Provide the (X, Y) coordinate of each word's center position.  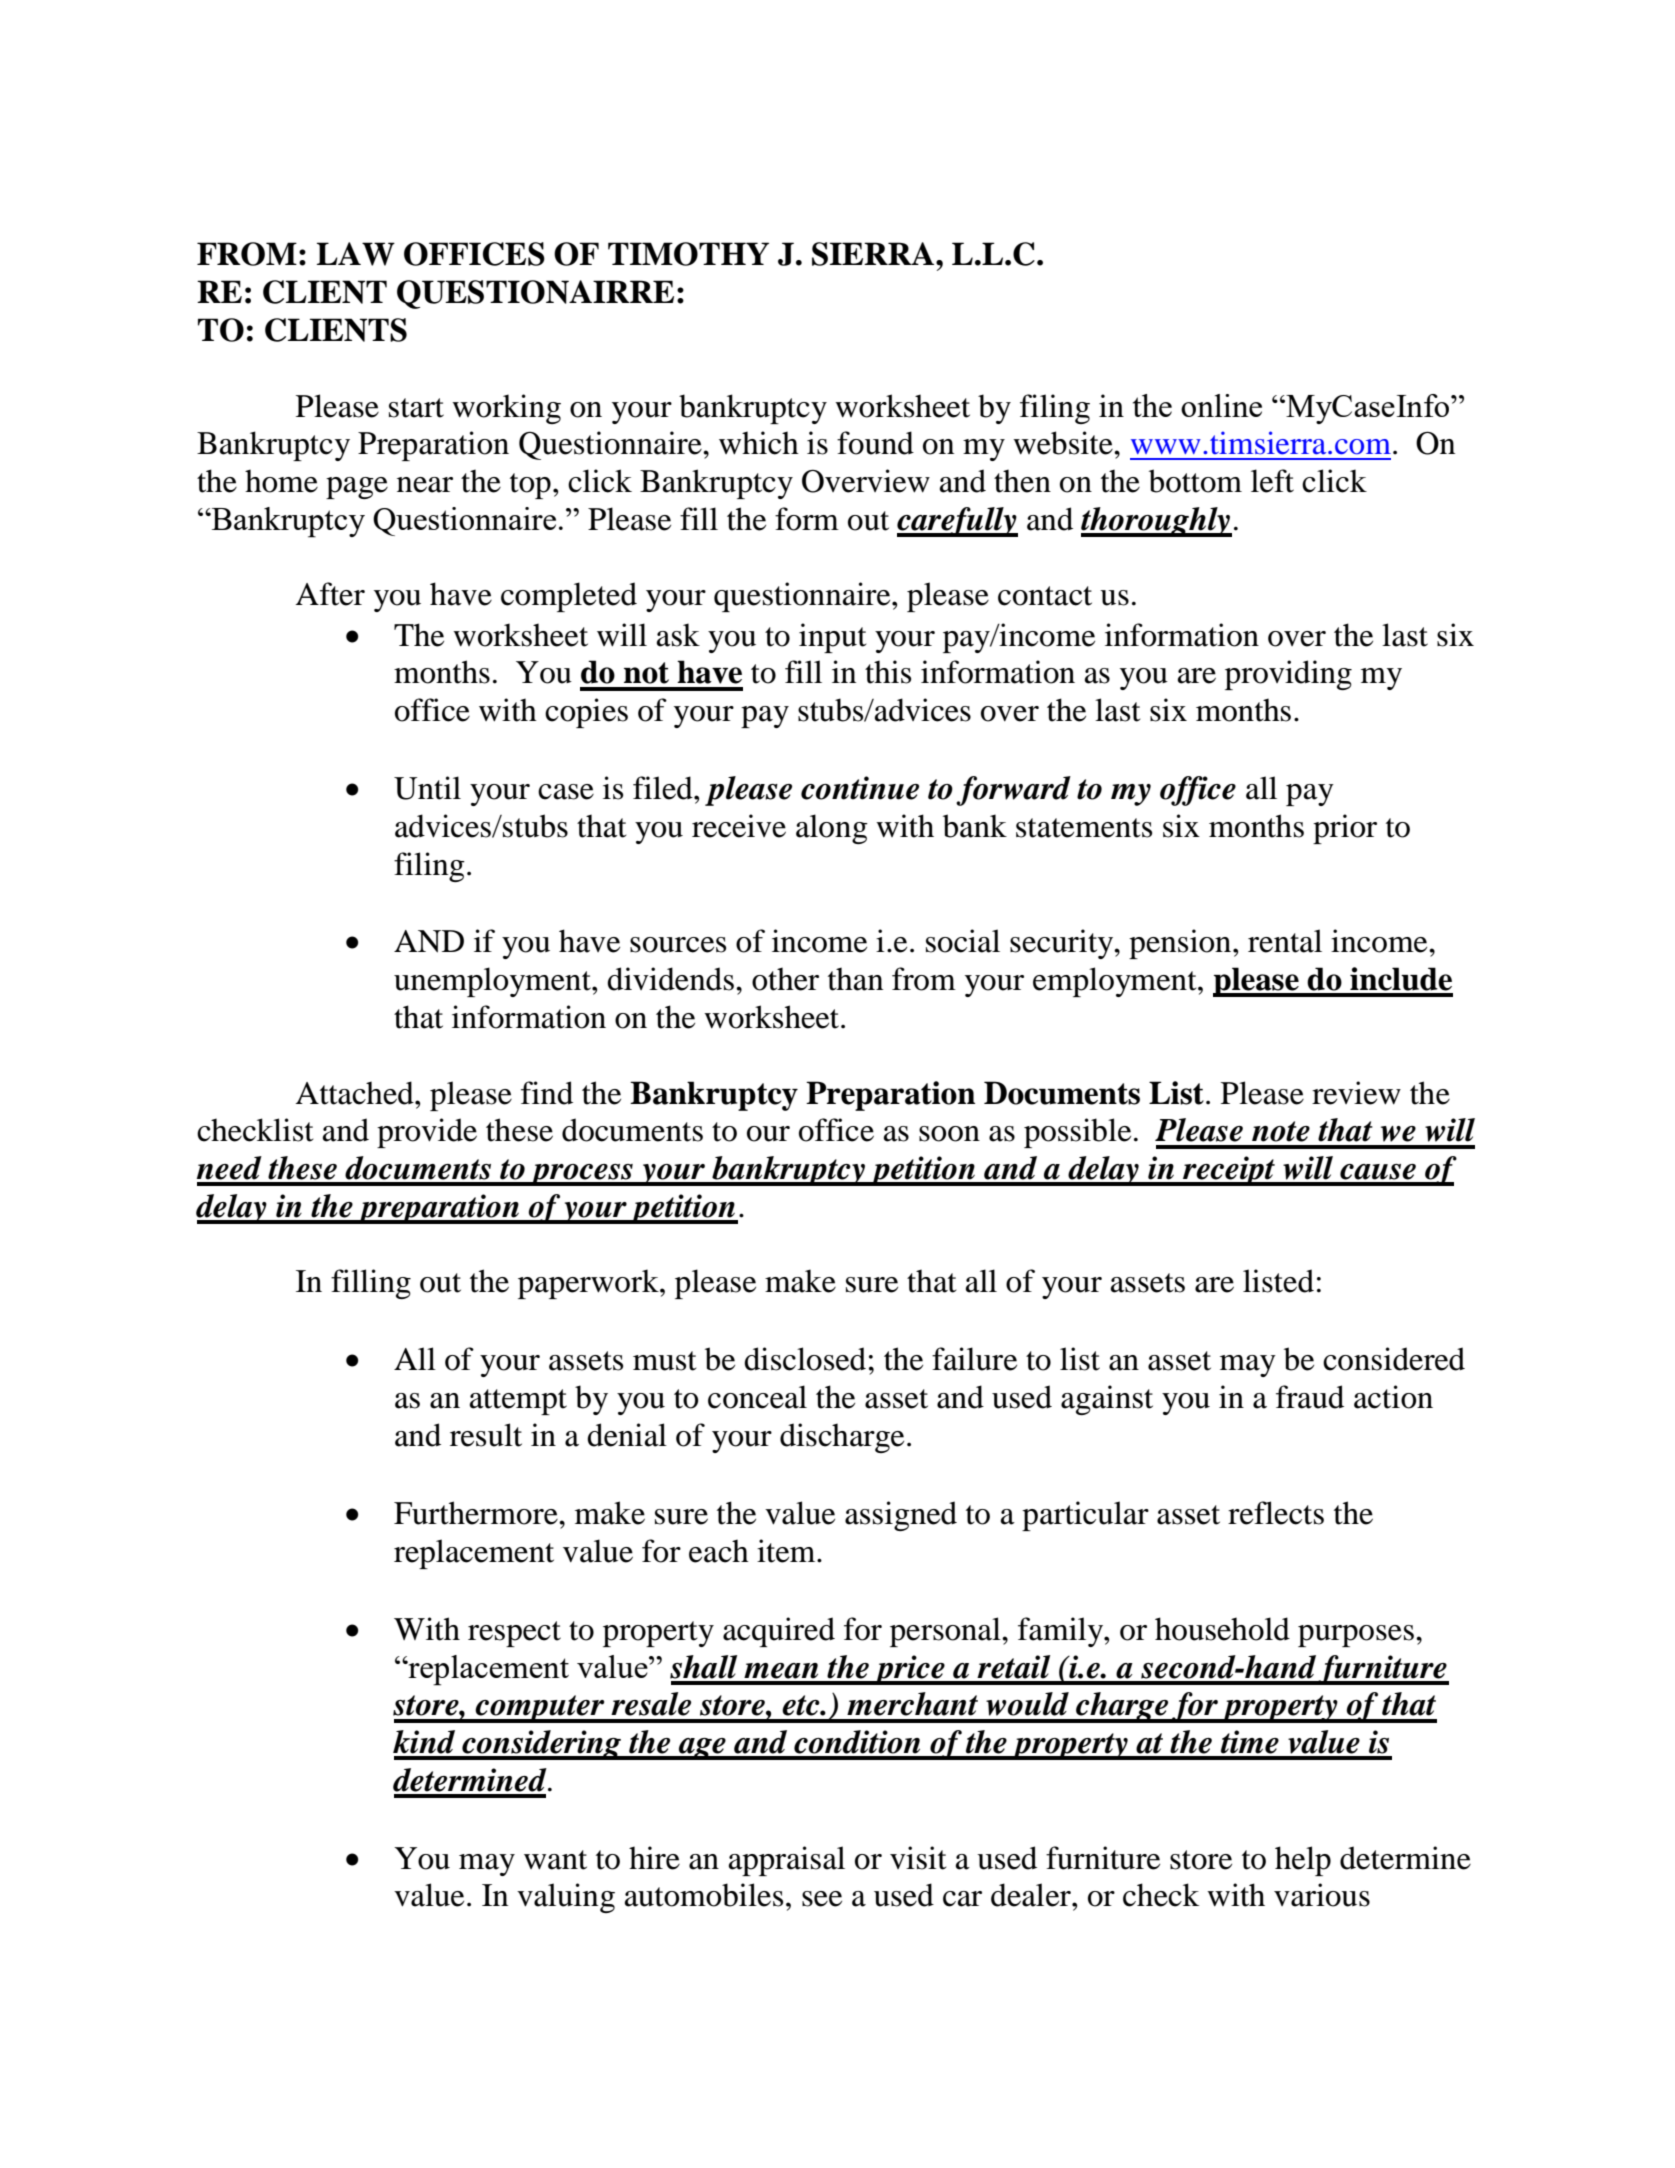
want (555, 1860)
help (1303, 1861)
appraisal (787, 1861)
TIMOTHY (688, 254)
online (1221, 405)
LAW (356, 254)
